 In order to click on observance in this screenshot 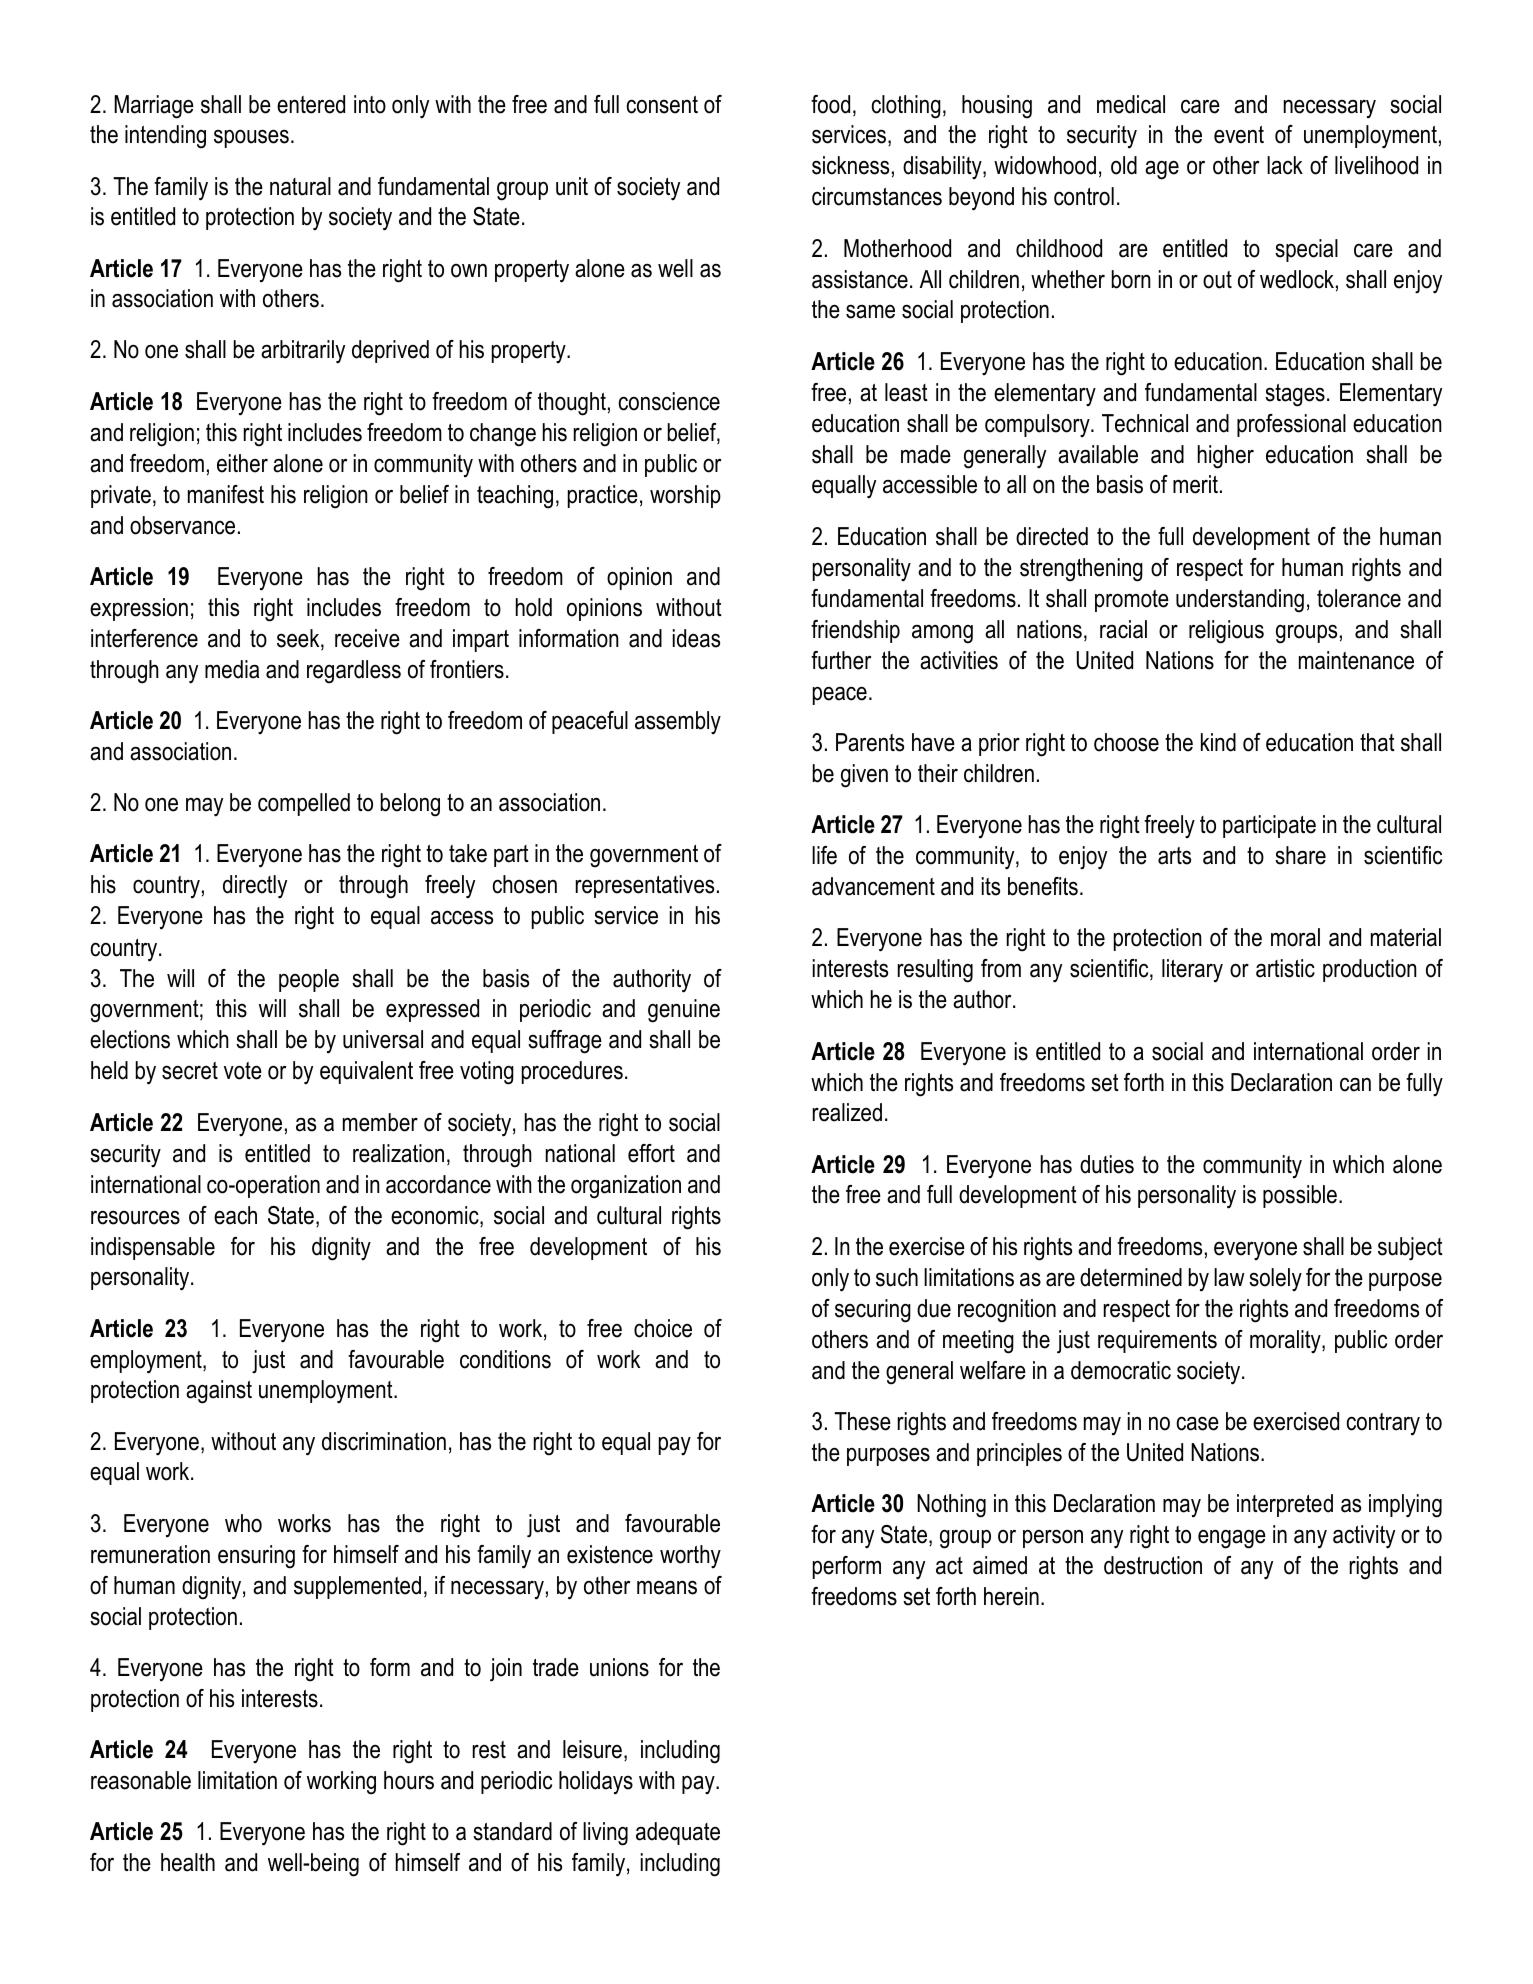, I will do `click(182, 525)`.
